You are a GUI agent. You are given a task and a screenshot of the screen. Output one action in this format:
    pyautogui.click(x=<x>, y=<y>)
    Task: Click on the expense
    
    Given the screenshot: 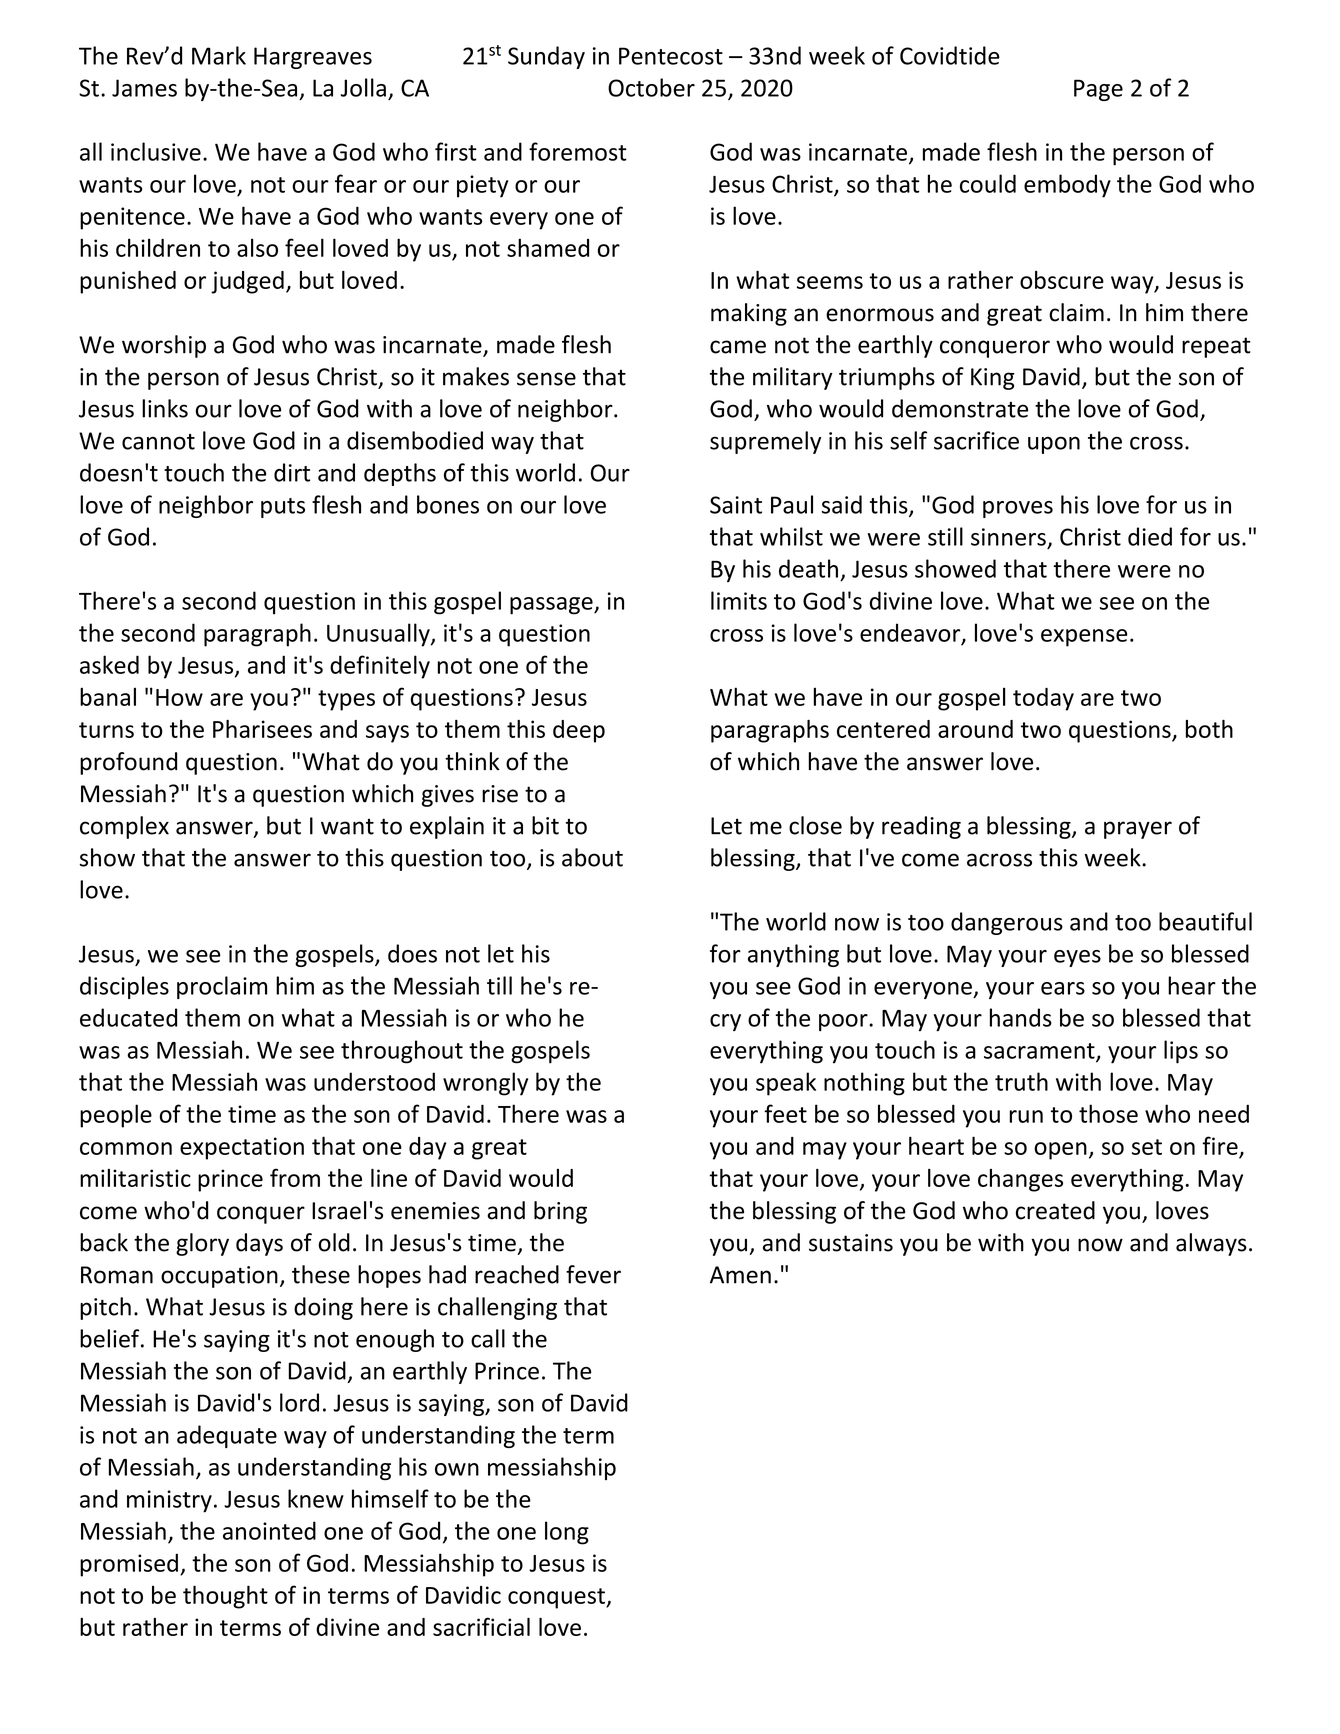 What is the action you would take?
    pyautogui.click(x=1084, y=638)
